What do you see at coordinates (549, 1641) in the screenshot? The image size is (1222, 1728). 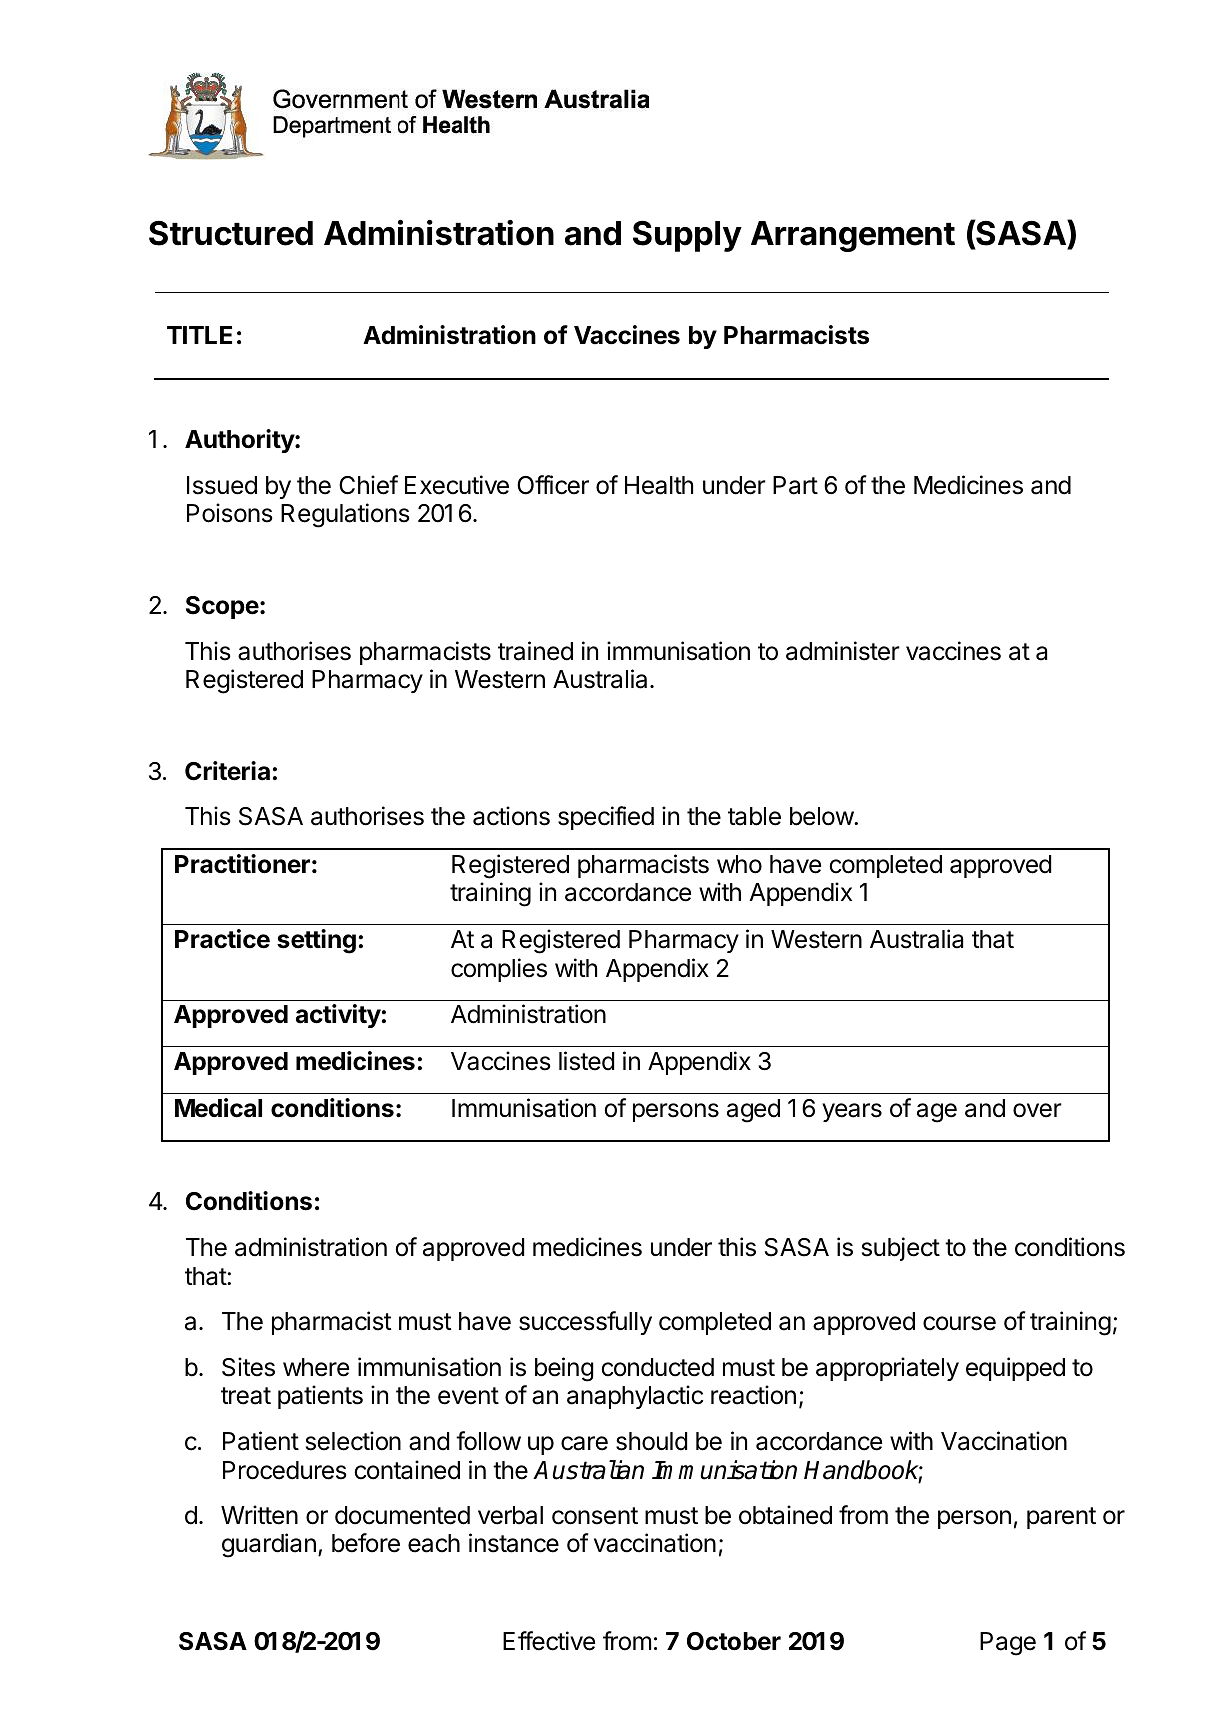 I see `Effective` at bounding box center [549, 1641].
